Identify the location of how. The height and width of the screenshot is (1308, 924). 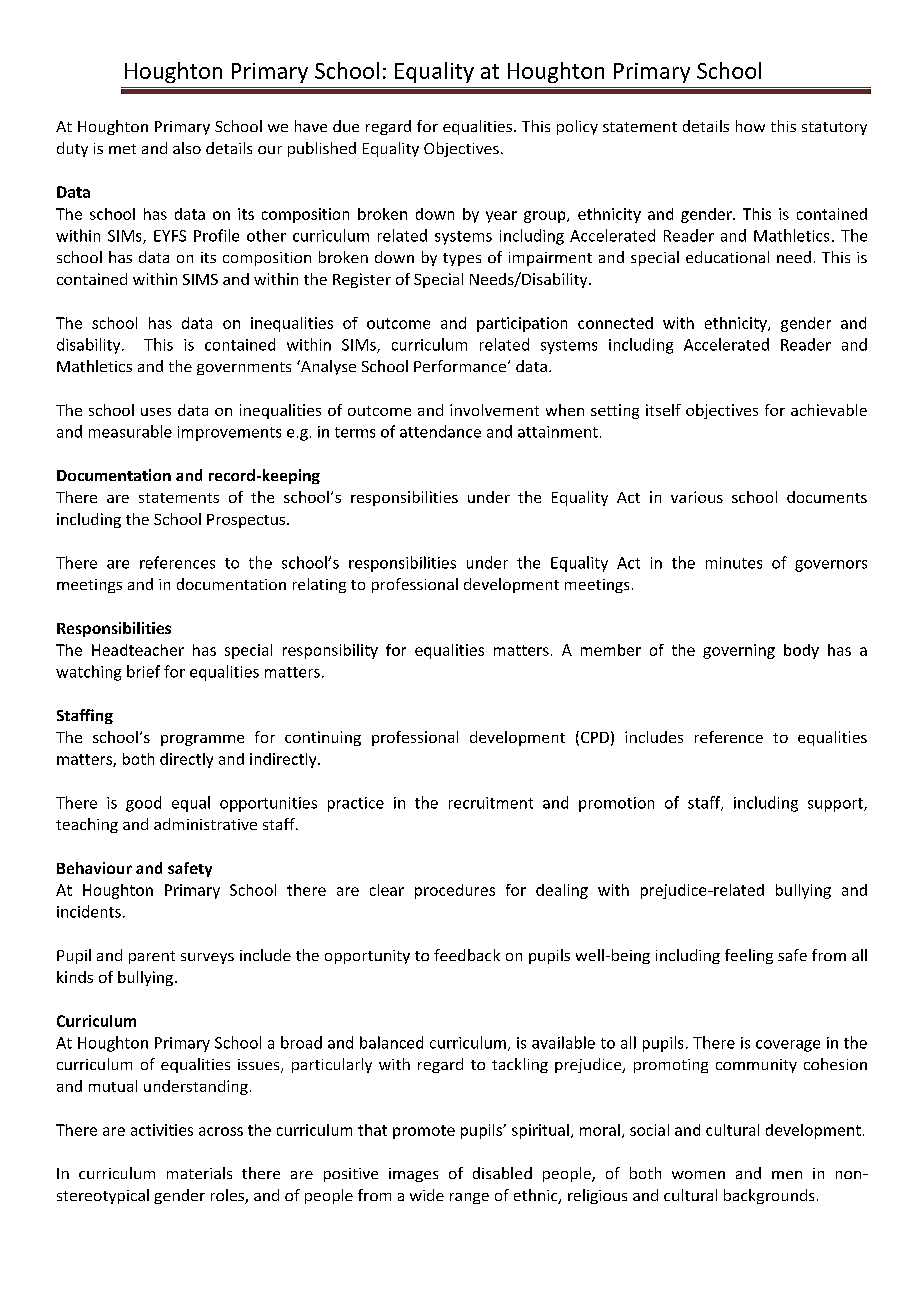
(750, 126).
